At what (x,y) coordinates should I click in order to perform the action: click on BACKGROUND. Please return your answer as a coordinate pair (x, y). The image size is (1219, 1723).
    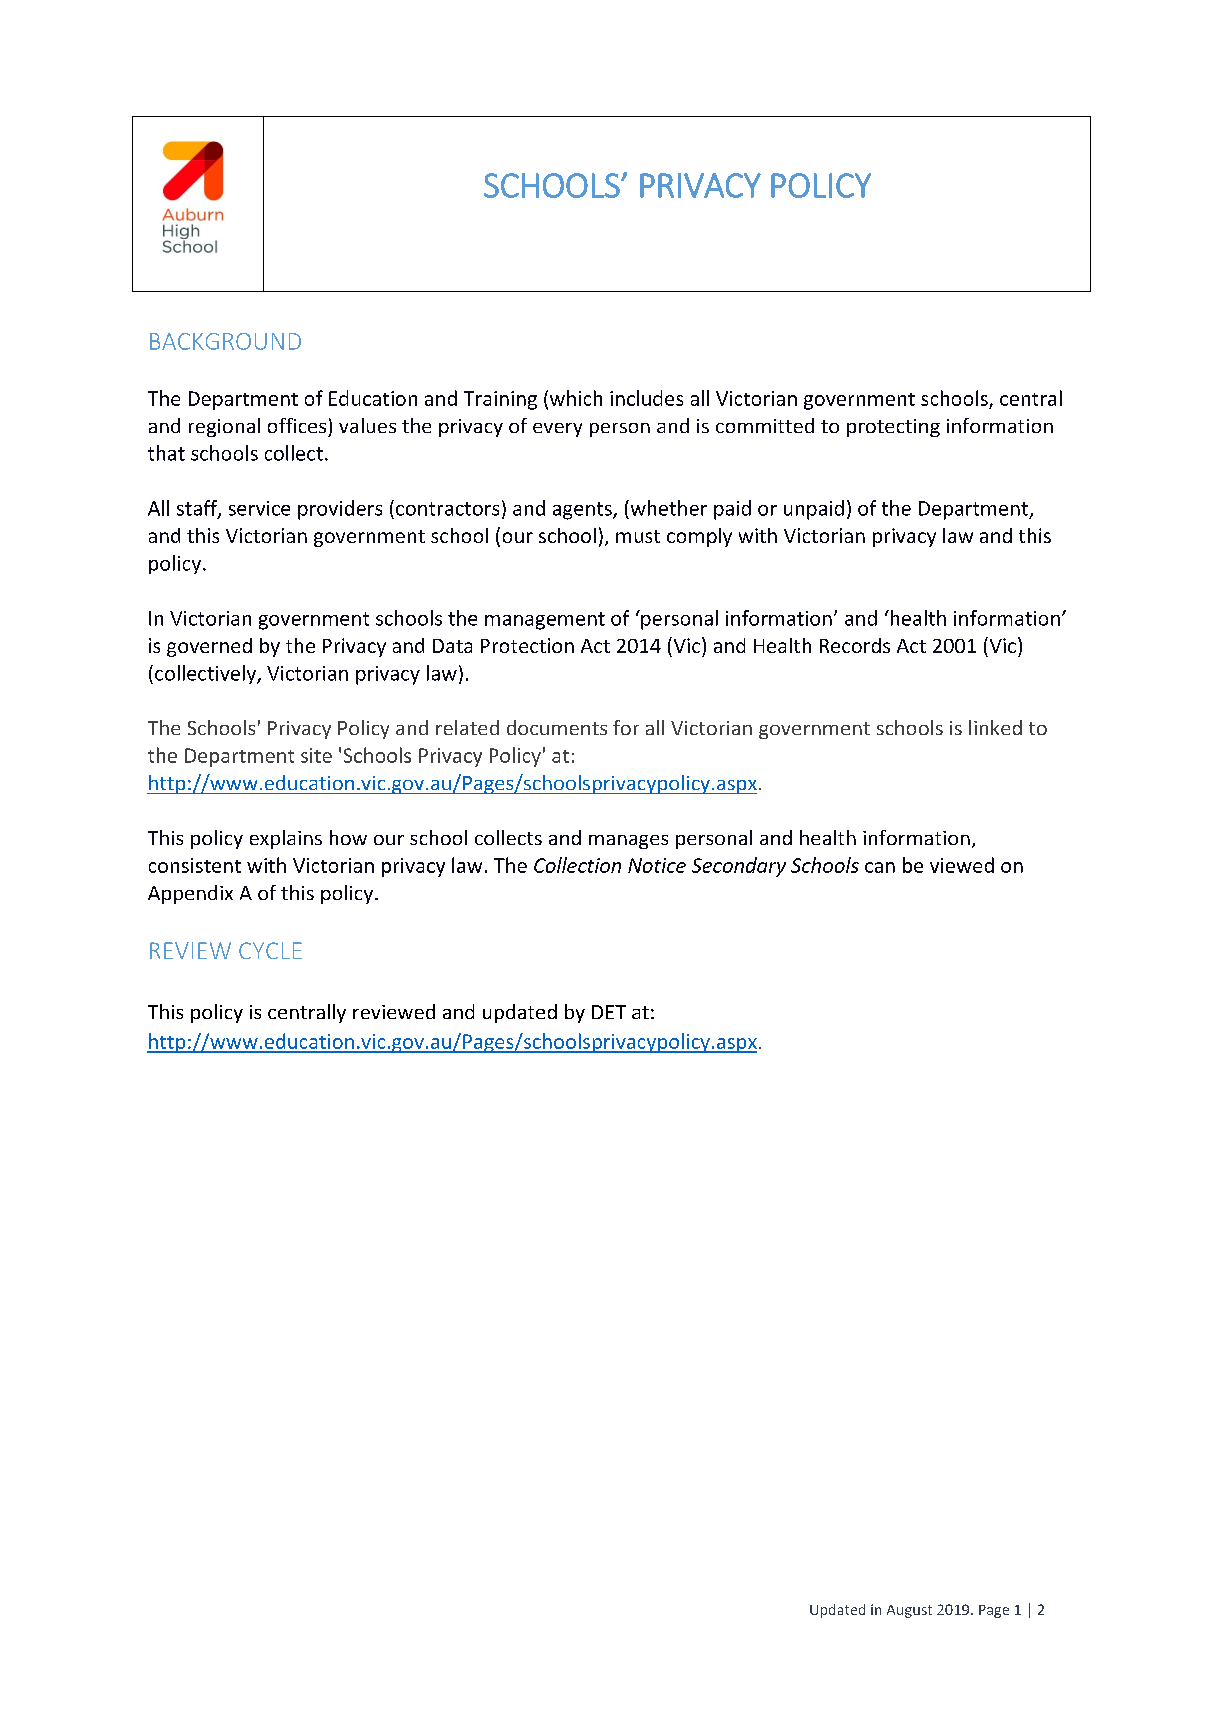
    Looking at the image, I should click on (225, 341).
